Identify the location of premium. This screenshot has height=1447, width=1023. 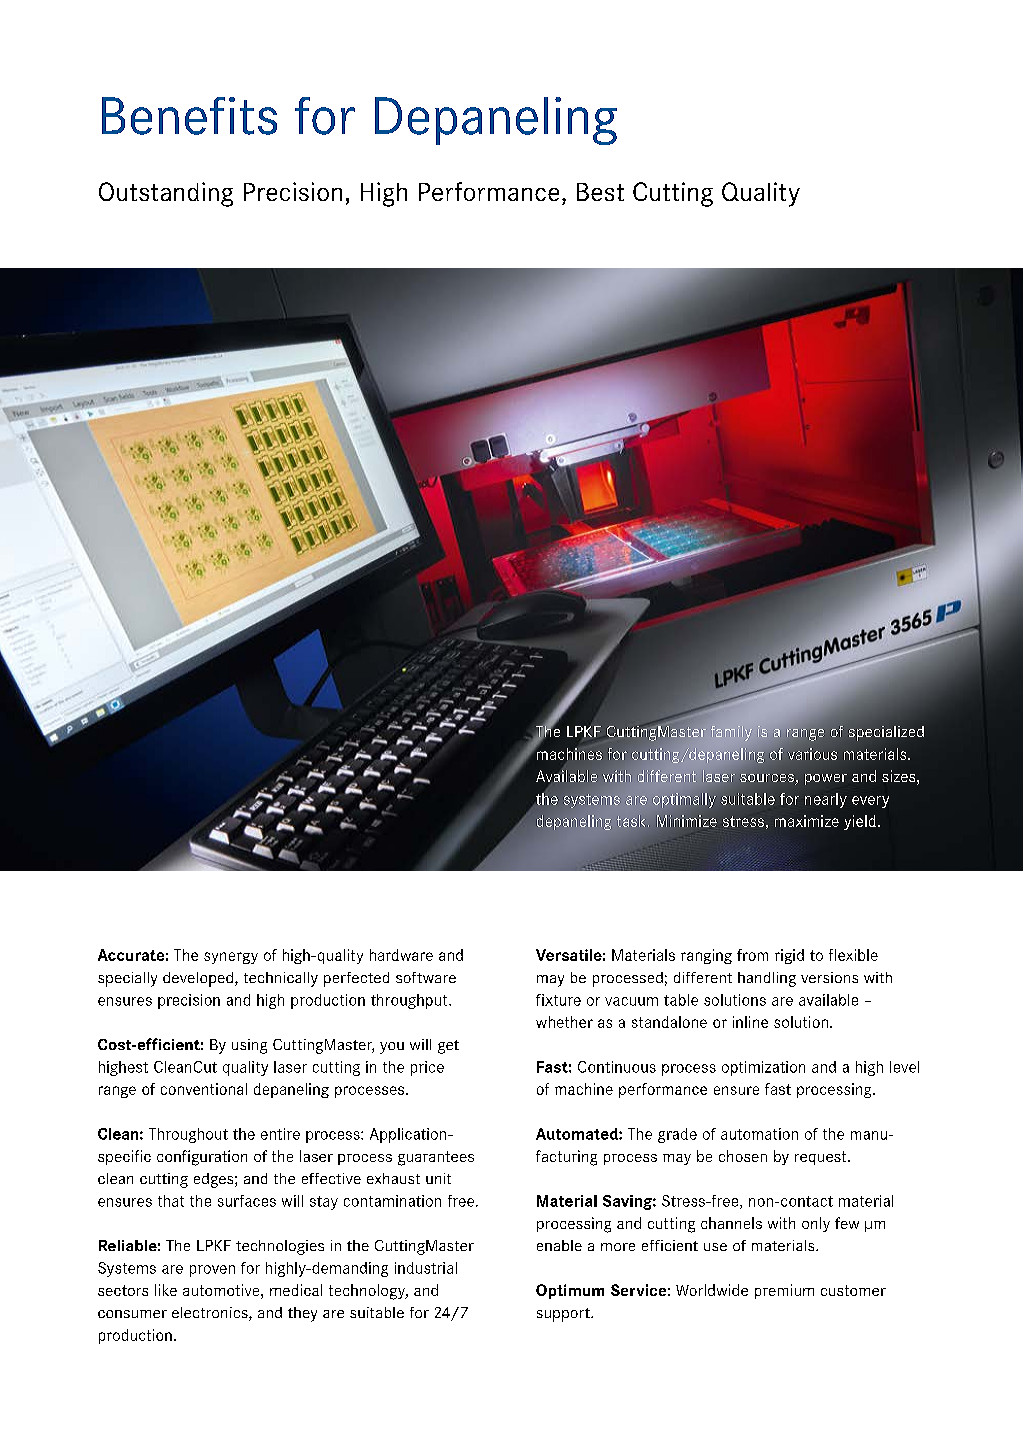
(784, 1291).
